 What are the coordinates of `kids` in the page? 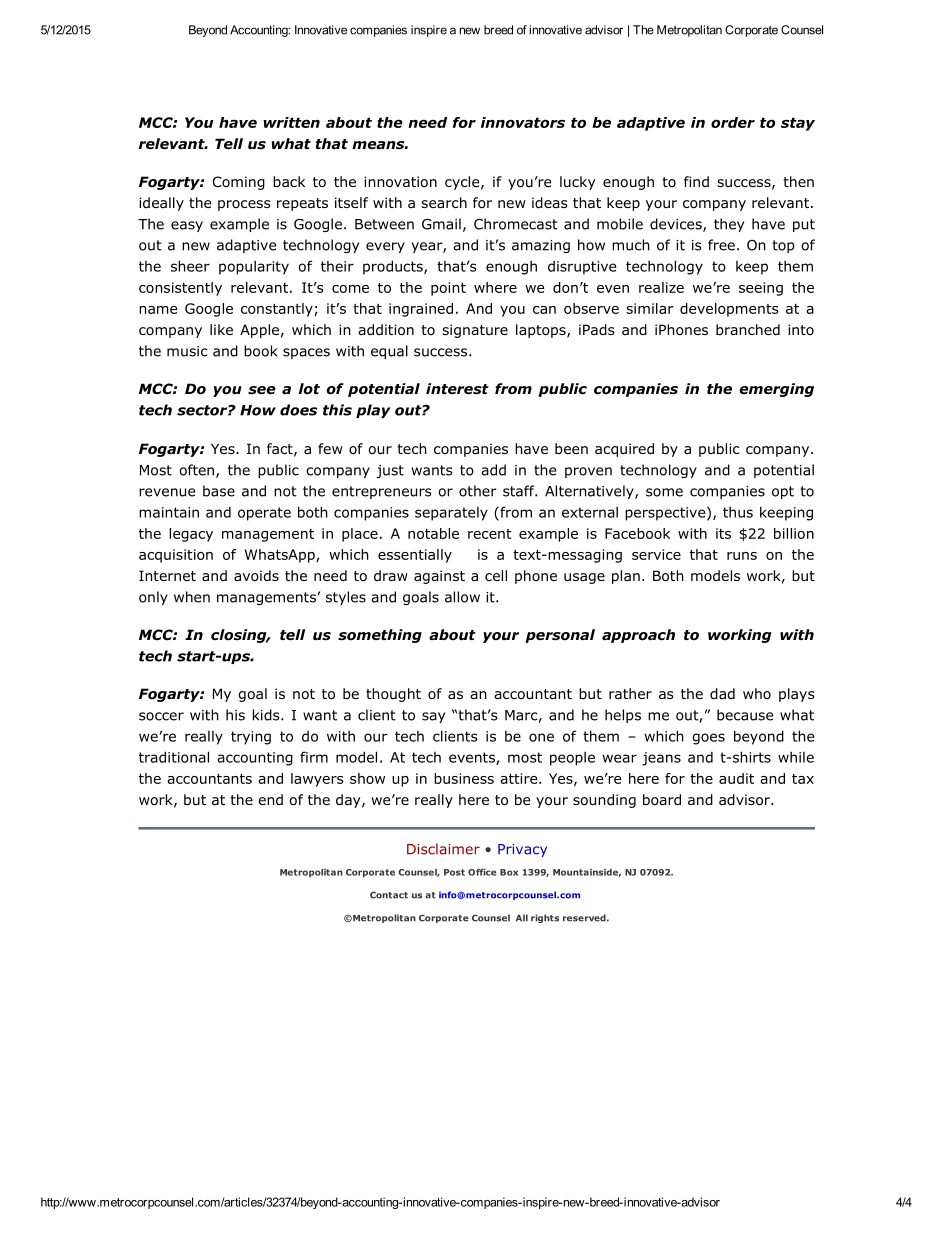 It's located at (267, 715).
